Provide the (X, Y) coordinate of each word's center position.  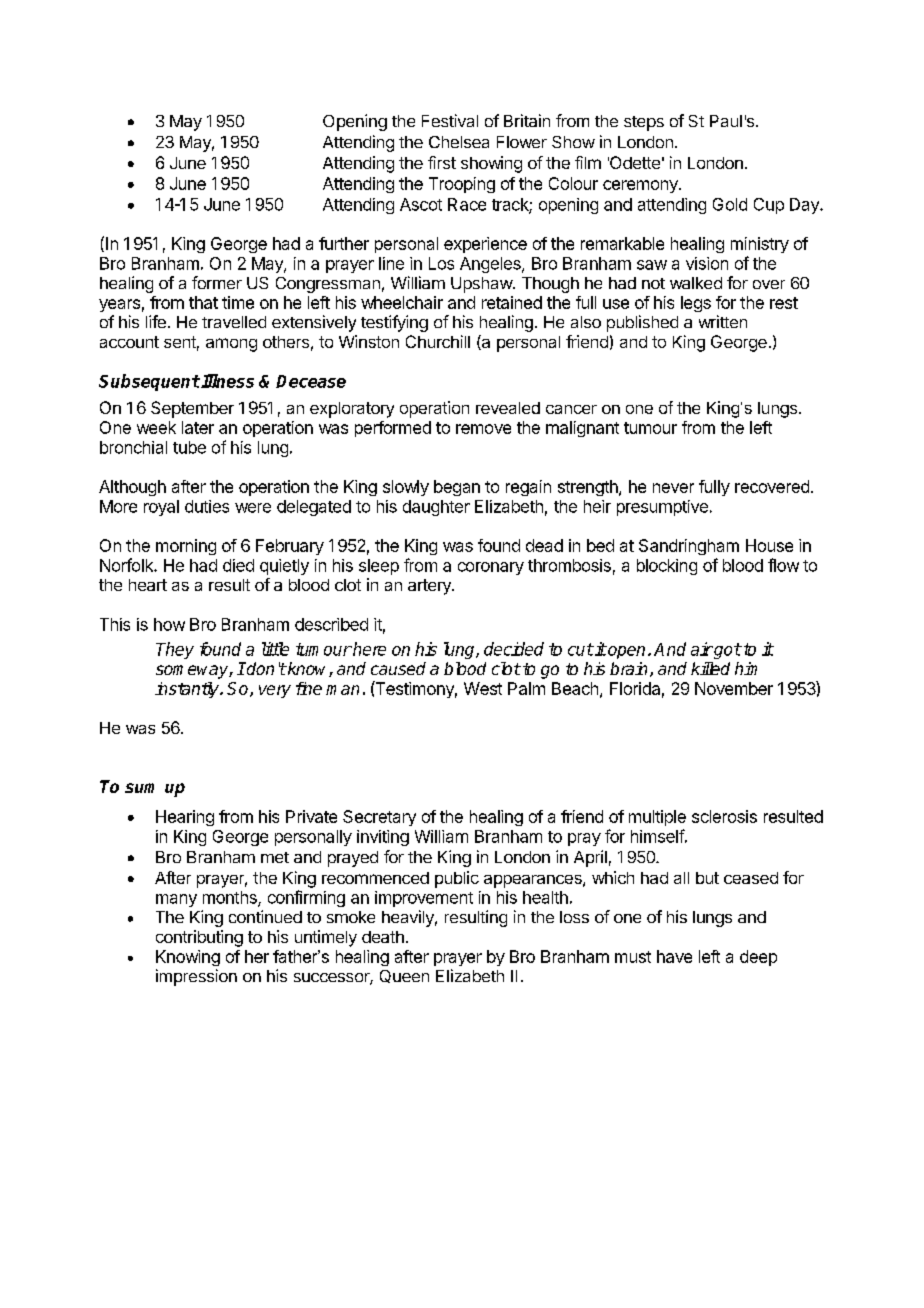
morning (186, 547)
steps (644, 123)
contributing (199, 938)
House (769, 545)
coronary (491, 568)
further (344, 243)
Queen (404, 976)
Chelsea (459, 142)
